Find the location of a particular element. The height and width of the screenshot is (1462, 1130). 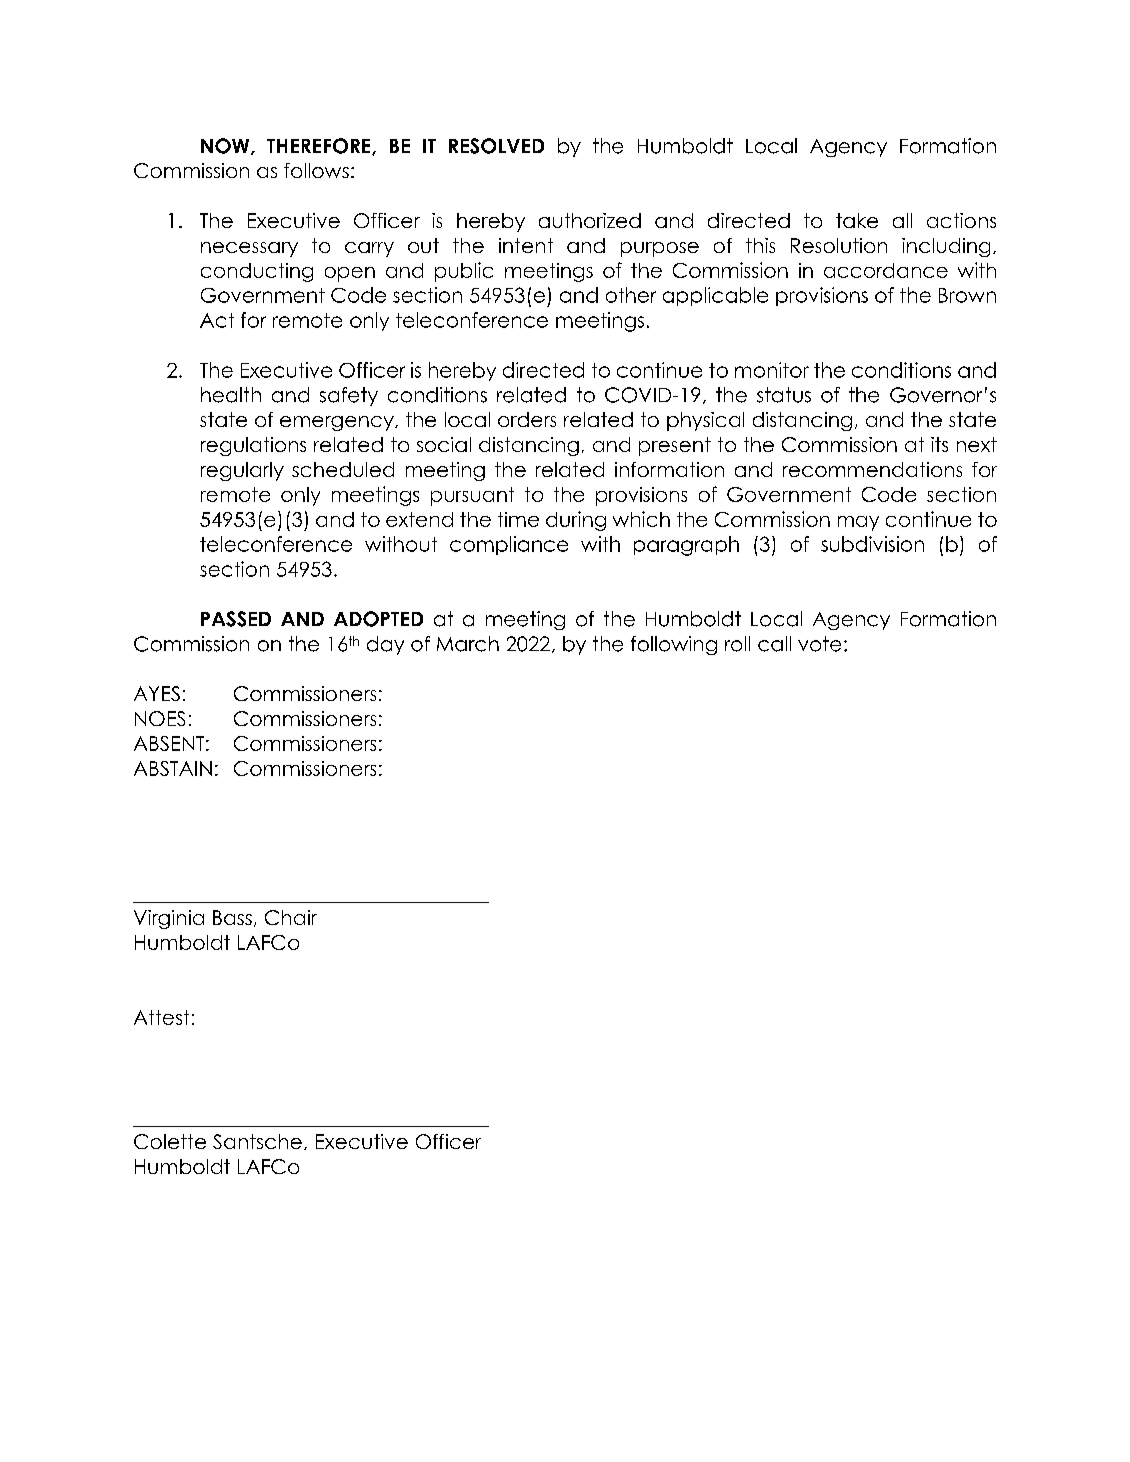

authorized is located at coordinates (590, 220).
